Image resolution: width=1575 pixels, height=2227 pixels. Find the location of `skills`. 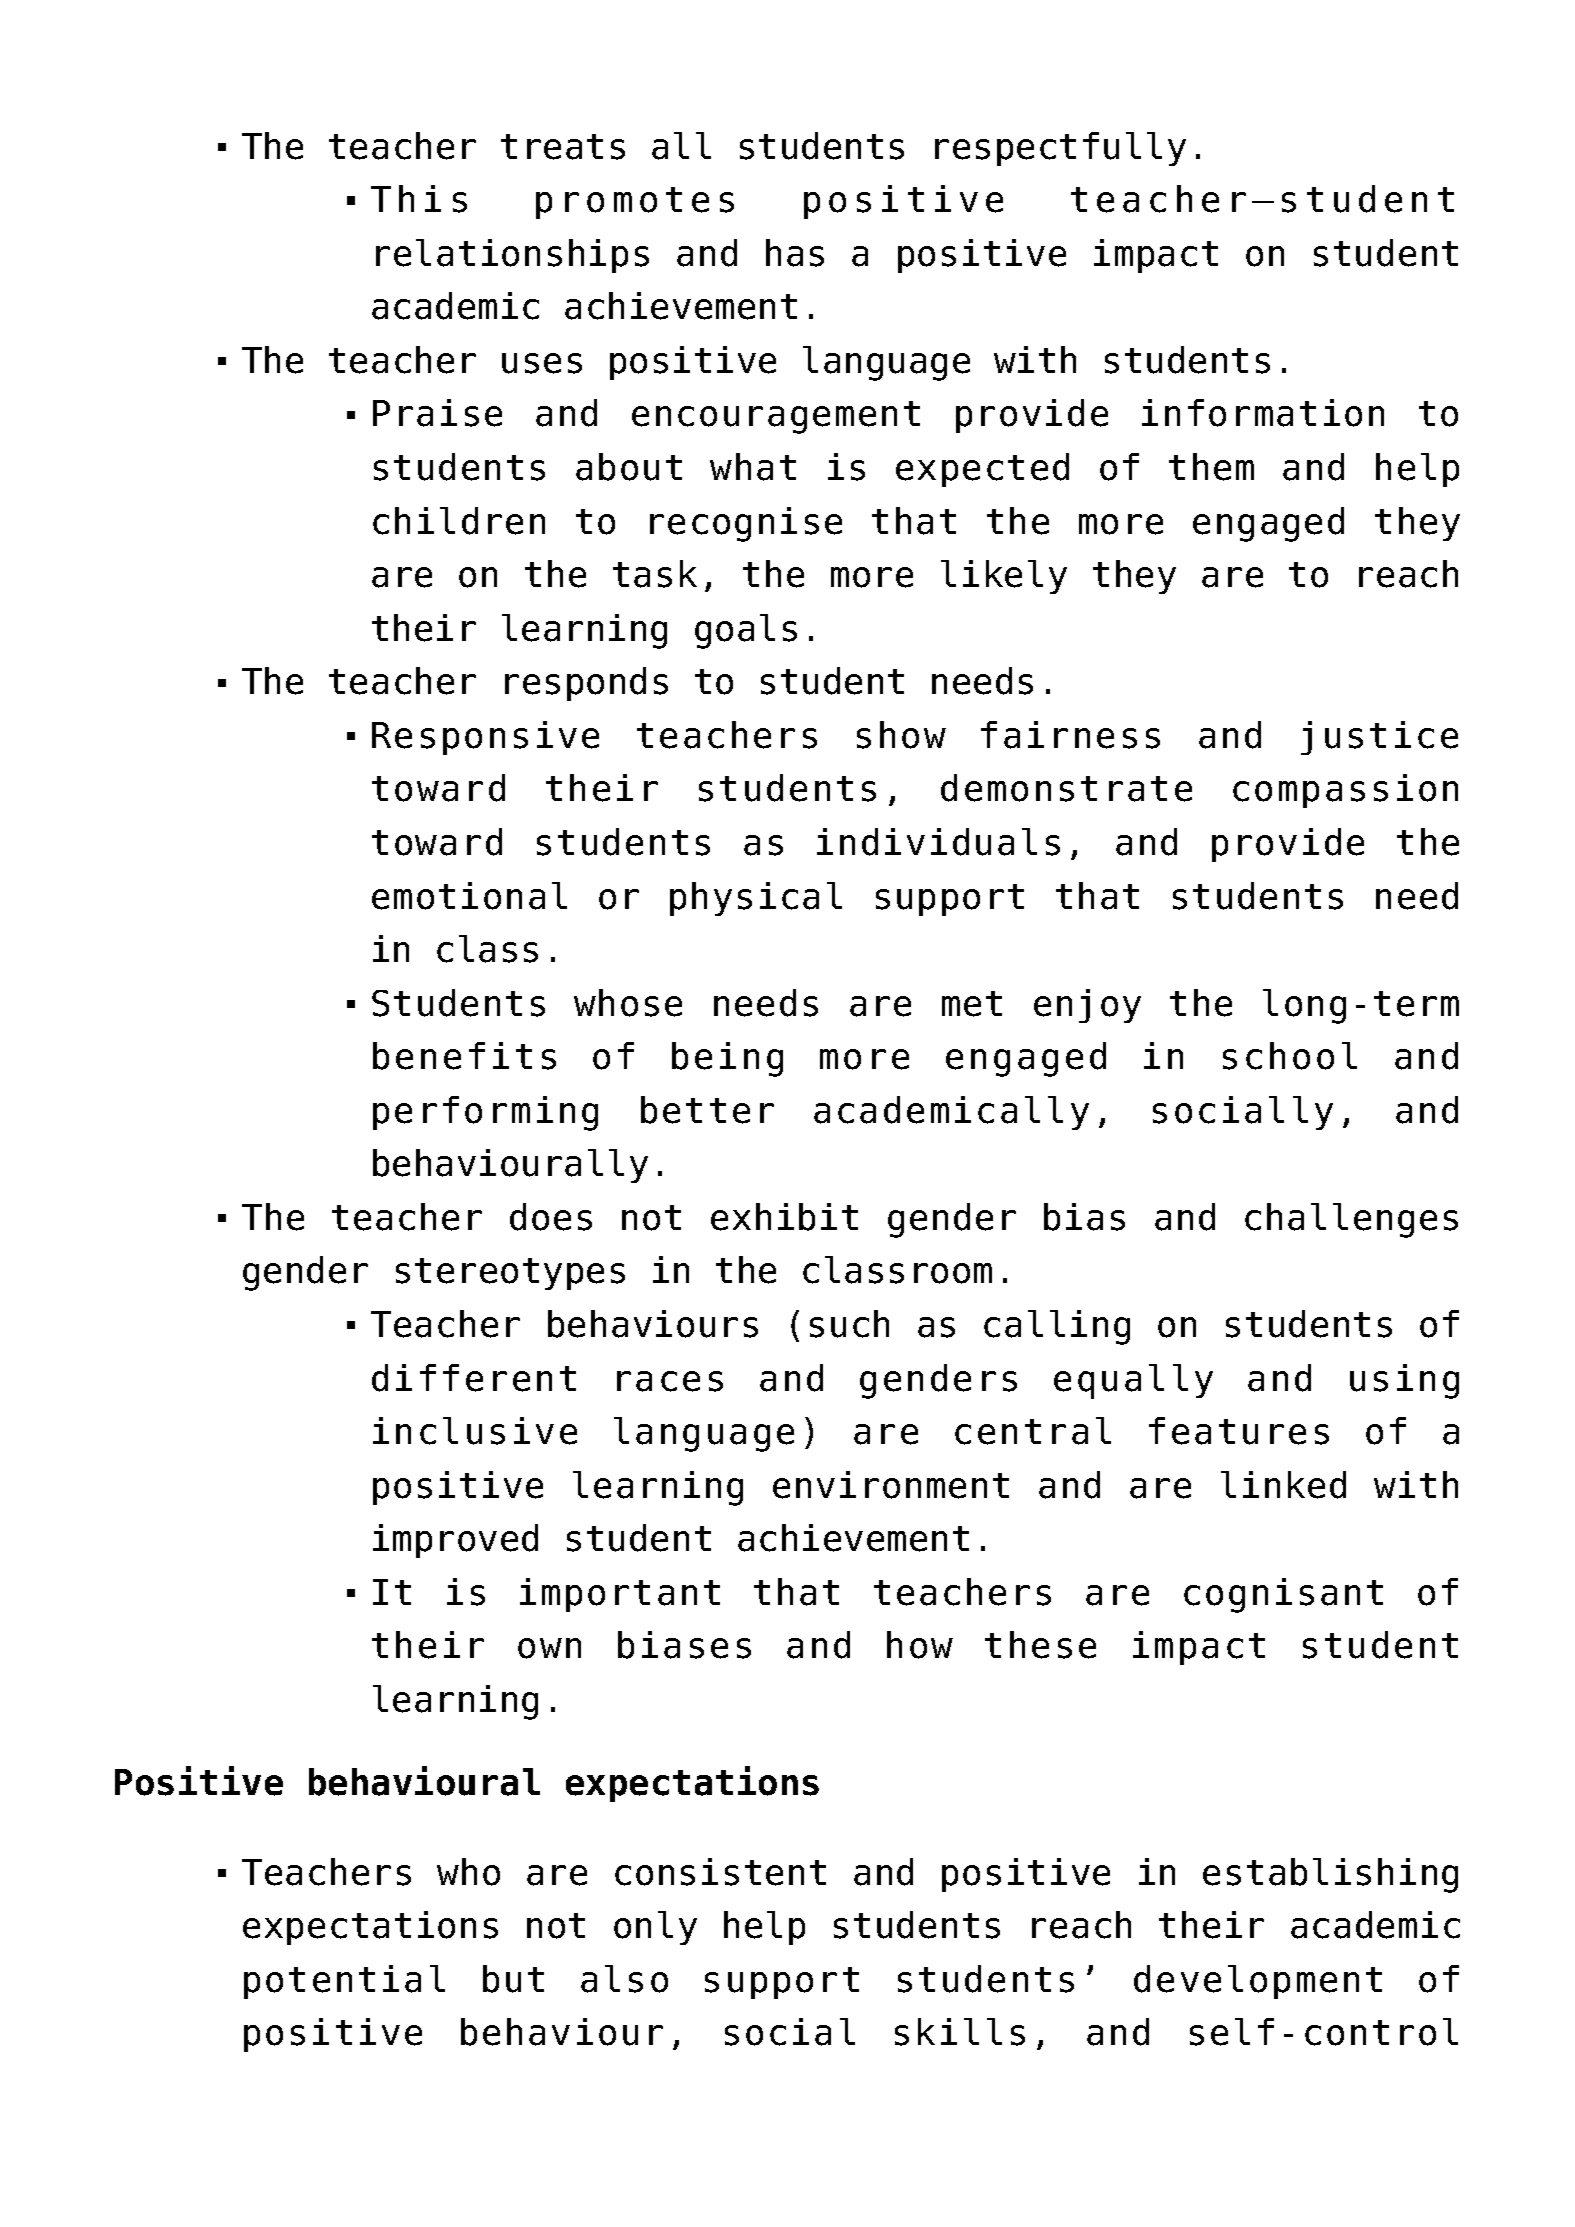

skills is located at coordinates (960, 2032).
